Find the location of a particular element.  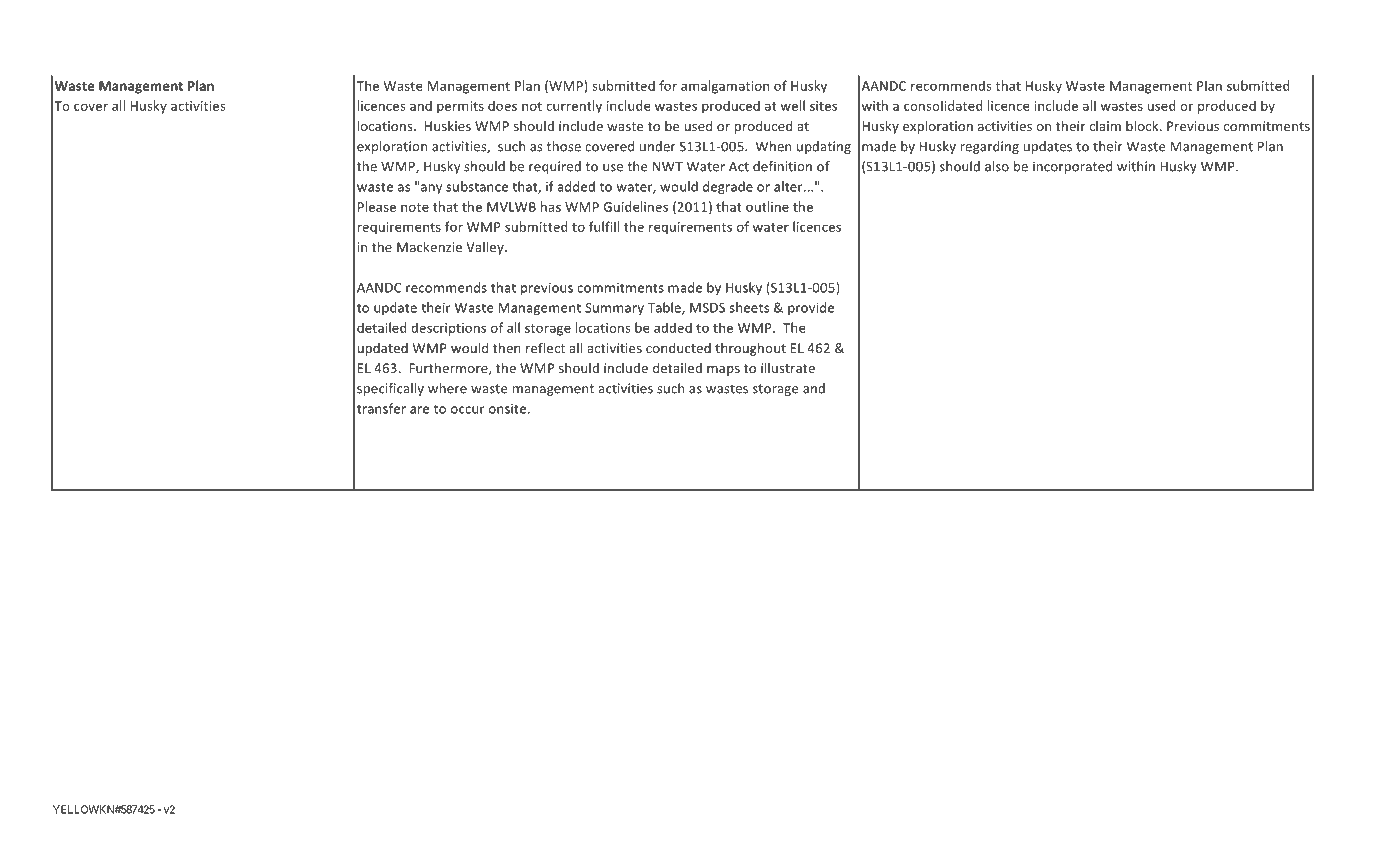

consolidated is located at coordinates (943, 105).
